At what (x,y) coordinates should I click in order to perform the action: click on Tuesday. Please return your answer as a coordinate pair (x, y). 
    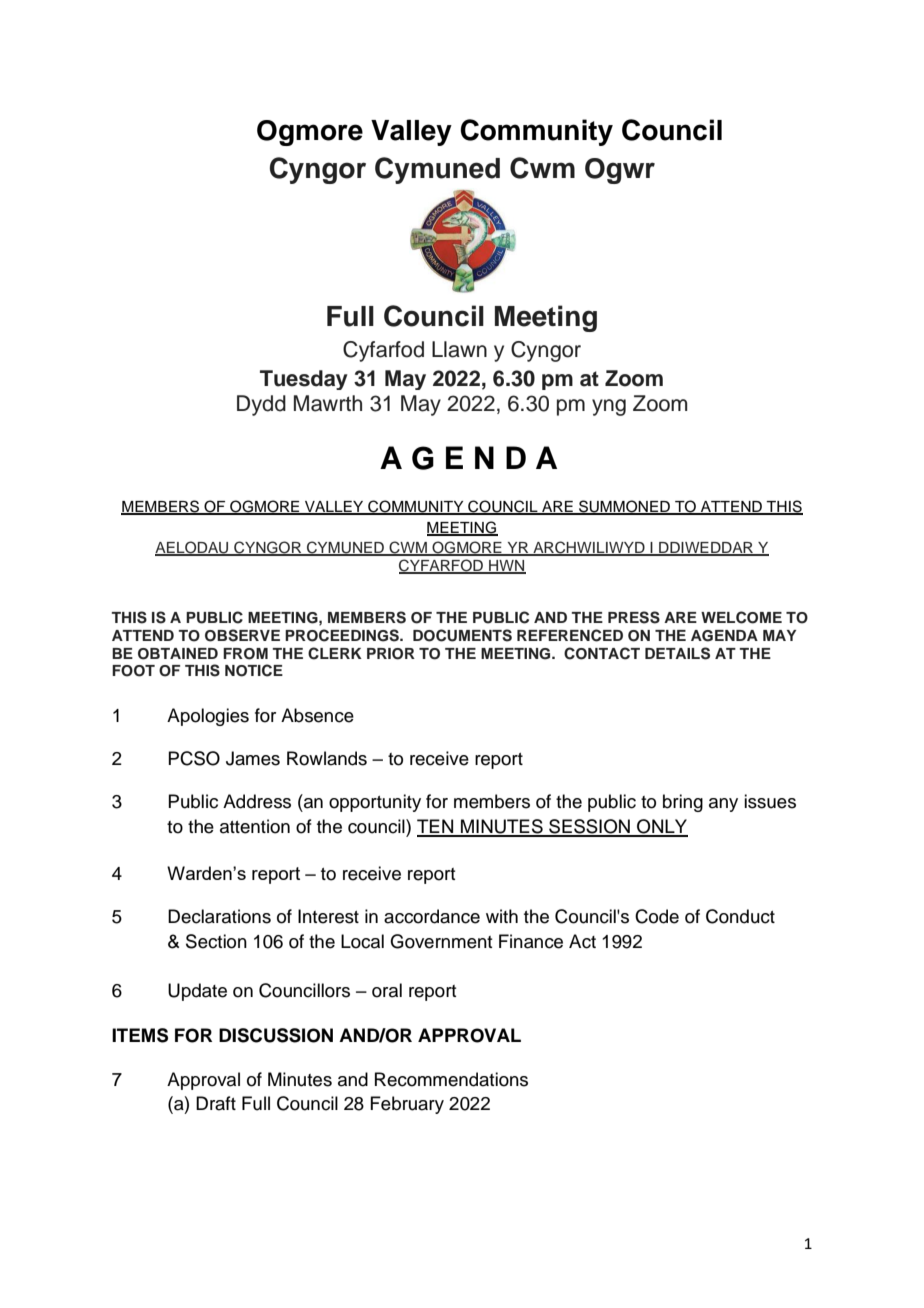
    Looking at the image, I should click on (304, 380).
